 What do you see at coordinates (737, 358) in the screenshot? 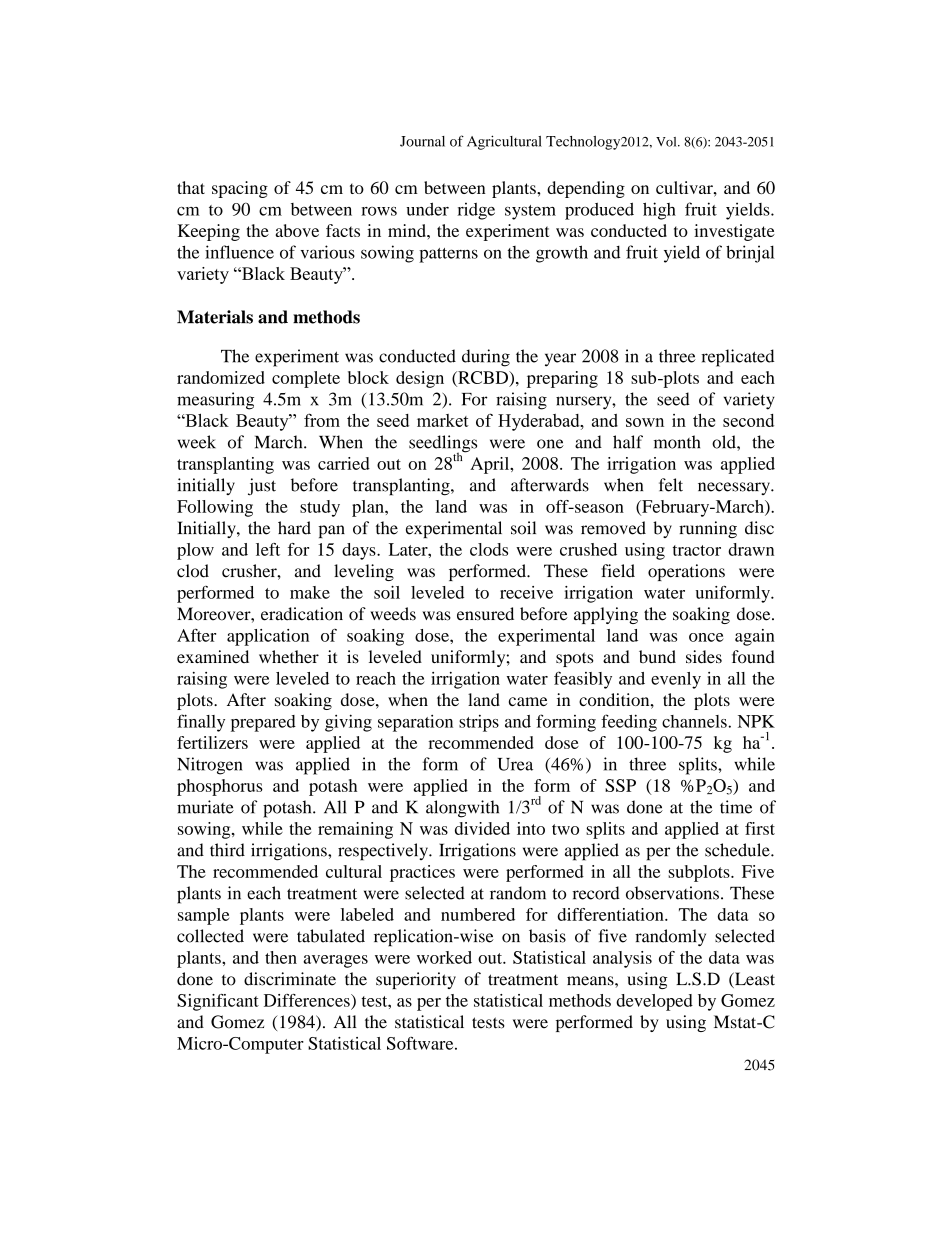
I see `replicated` at bounding box center [737, 358].
